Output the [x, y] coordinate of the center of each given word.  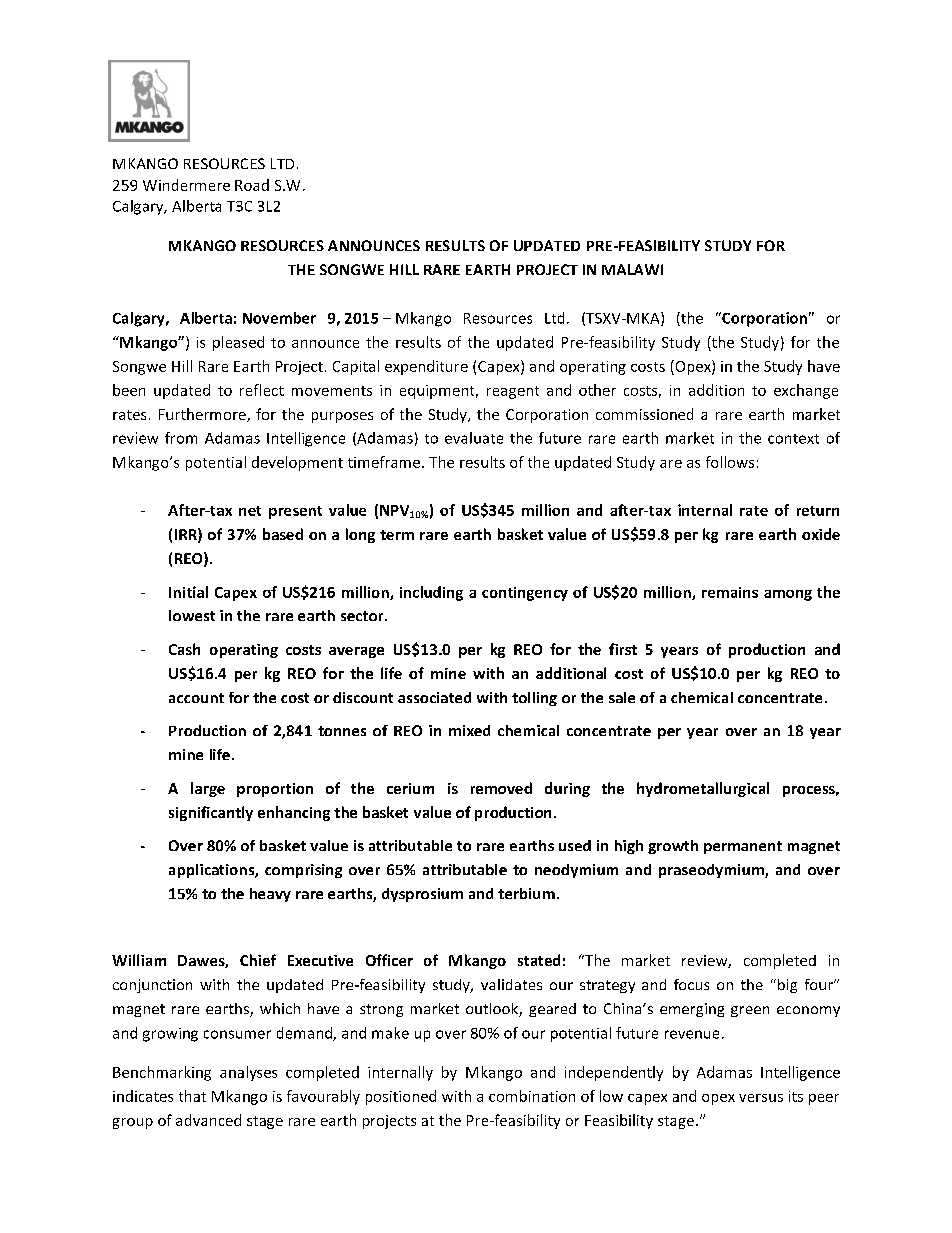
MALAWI [632, 269]
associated [434, 697]
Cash [184, 649]
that [192, 1096]
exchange [806, 391]
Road [252, 185]
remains [730, 592]
